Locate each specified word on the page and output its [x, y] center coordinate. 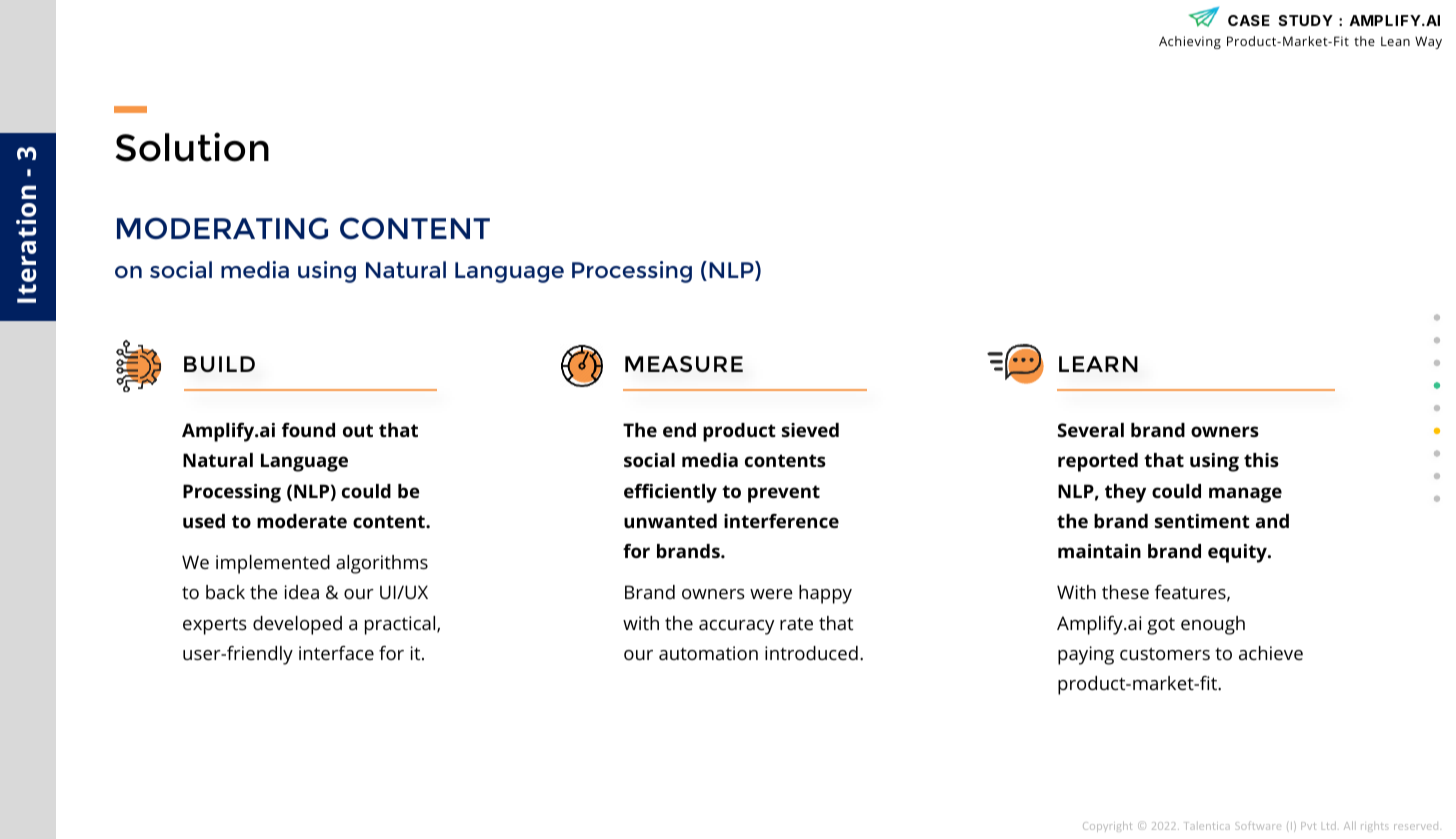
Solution [192, 147]
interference [781, 521]
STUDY [1306, 20]
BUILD [219, 364]
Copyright [1107, 826]
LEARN [1098, 364]
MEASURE [684, 364]
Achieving [1190, 42]
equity [1238, 553]
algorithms [382, 564]
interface [336, 653]
